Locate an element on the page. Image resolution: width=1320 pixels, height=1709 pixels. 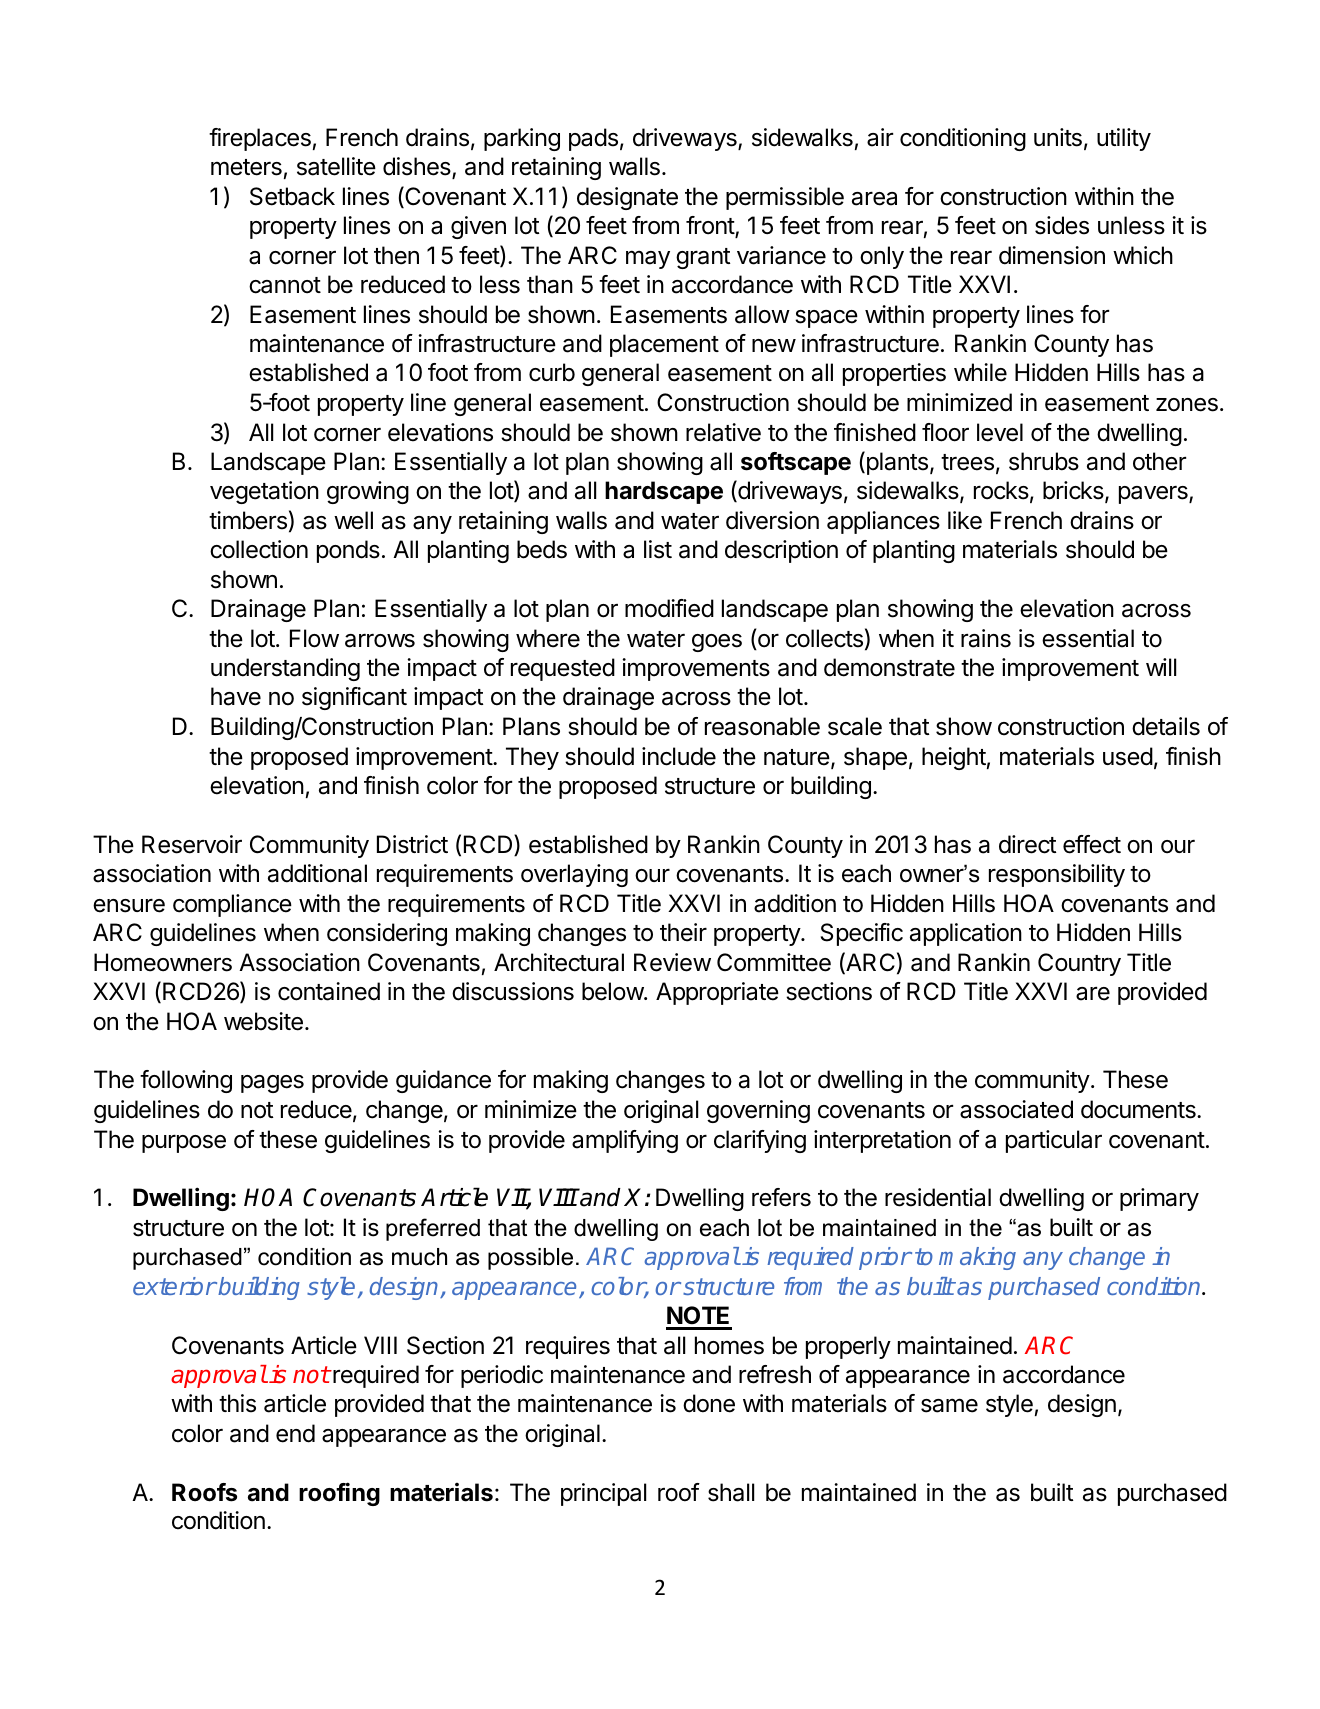
end is located at coordinates (295, 1433).
